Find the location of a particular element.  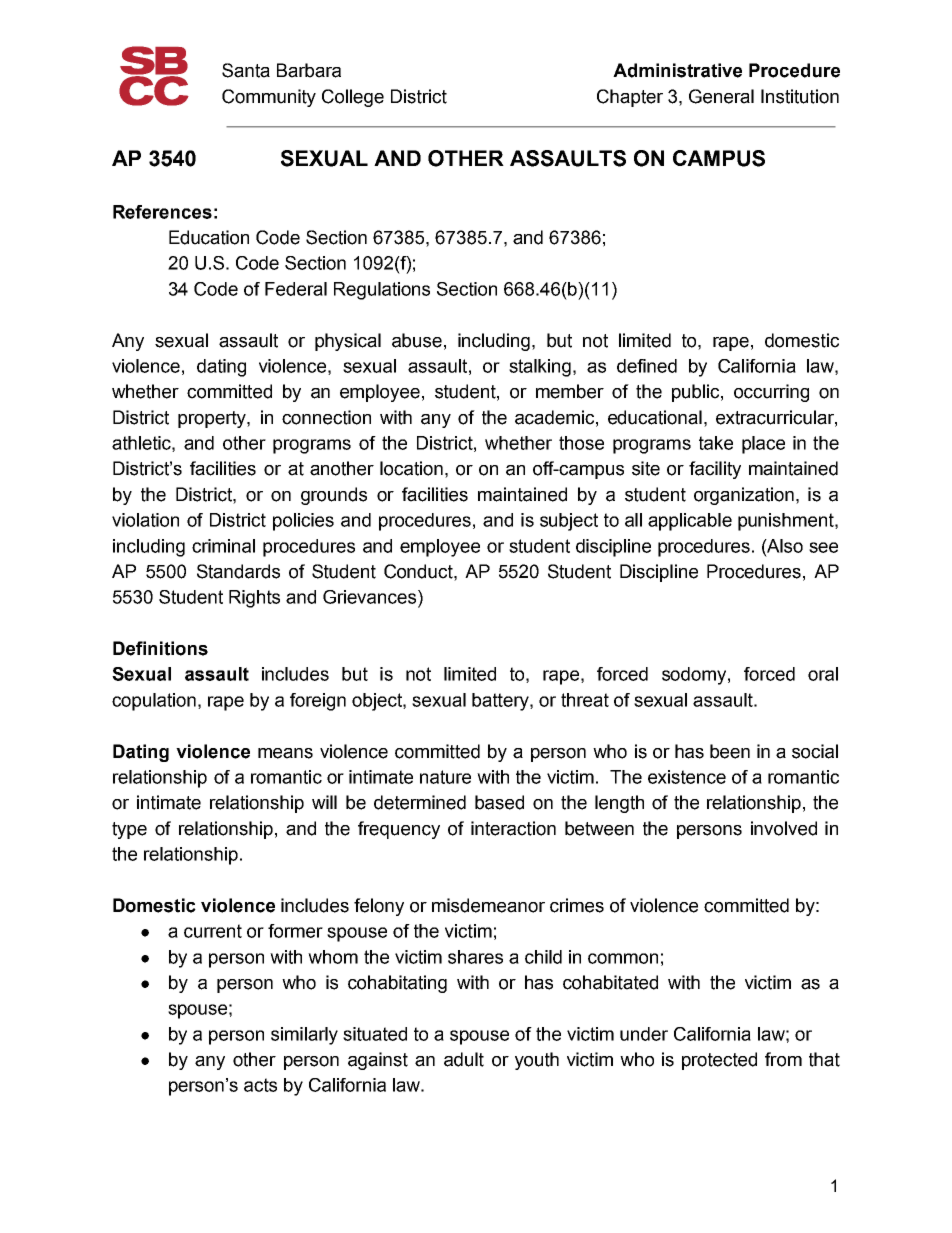

defined is located at coordinates (647, 366).
